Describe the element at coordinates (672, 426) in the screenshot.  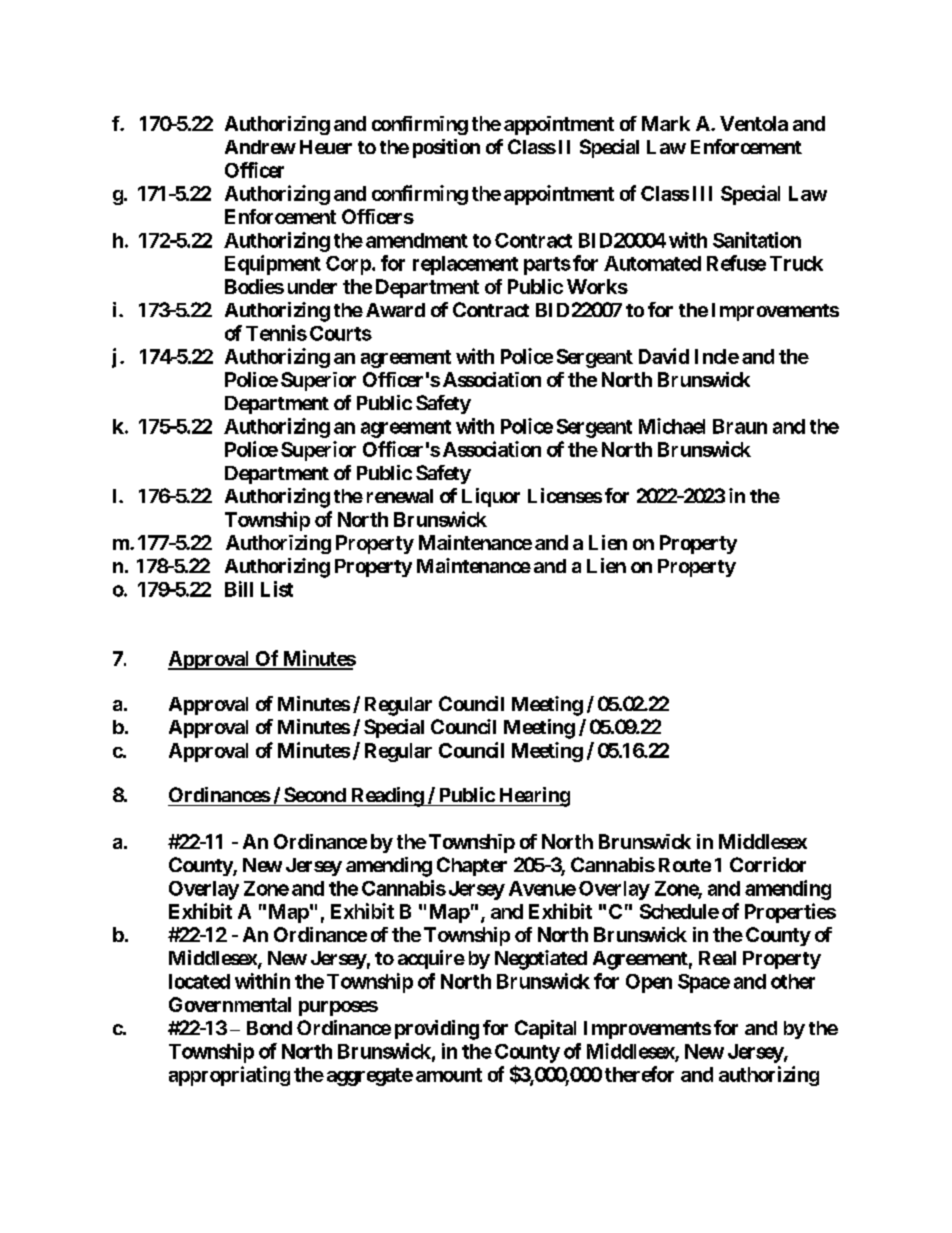
I see `Michael` at that location.
